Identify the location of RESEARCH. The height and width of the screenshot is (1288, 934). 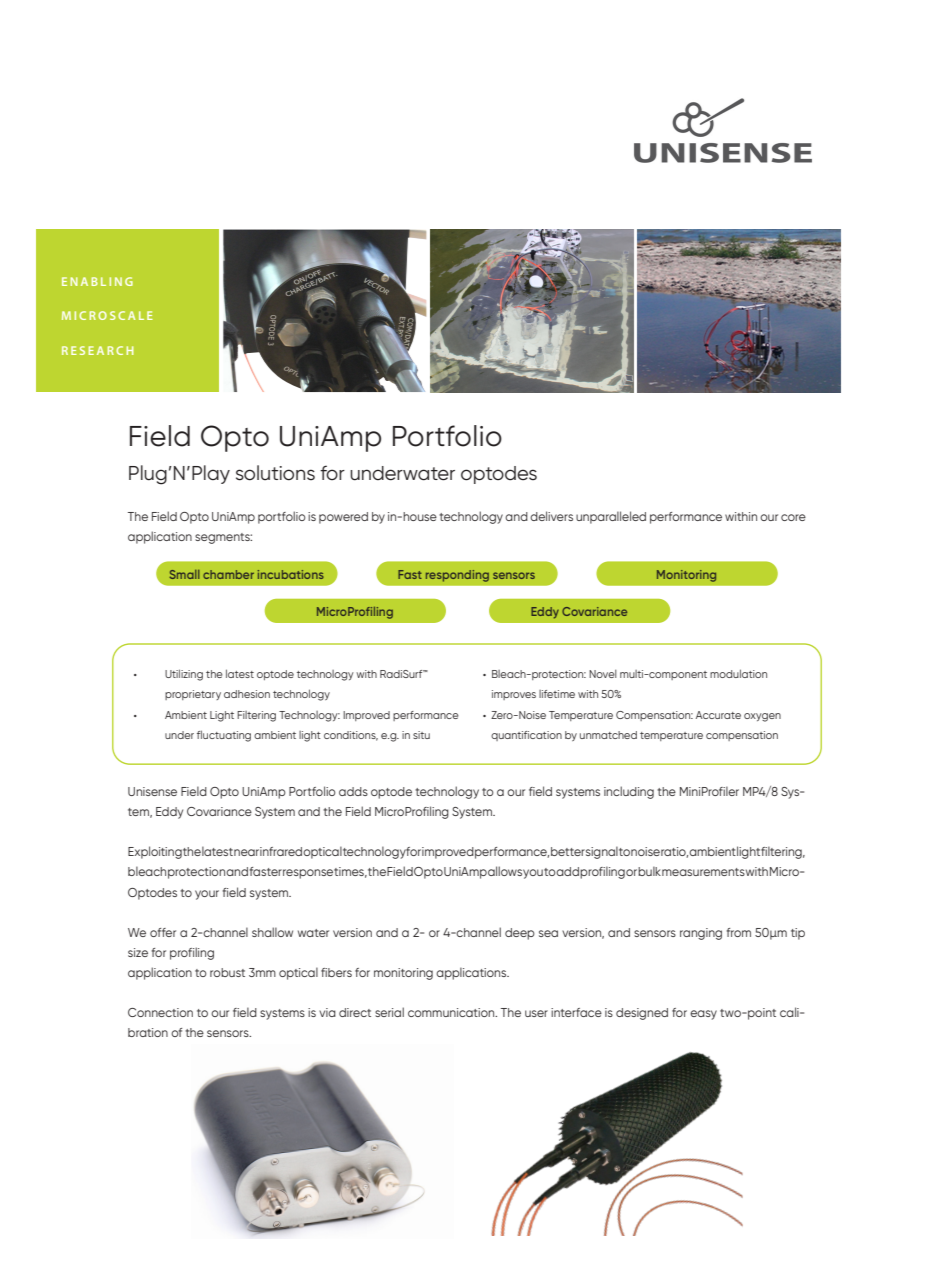
(98, 350).
